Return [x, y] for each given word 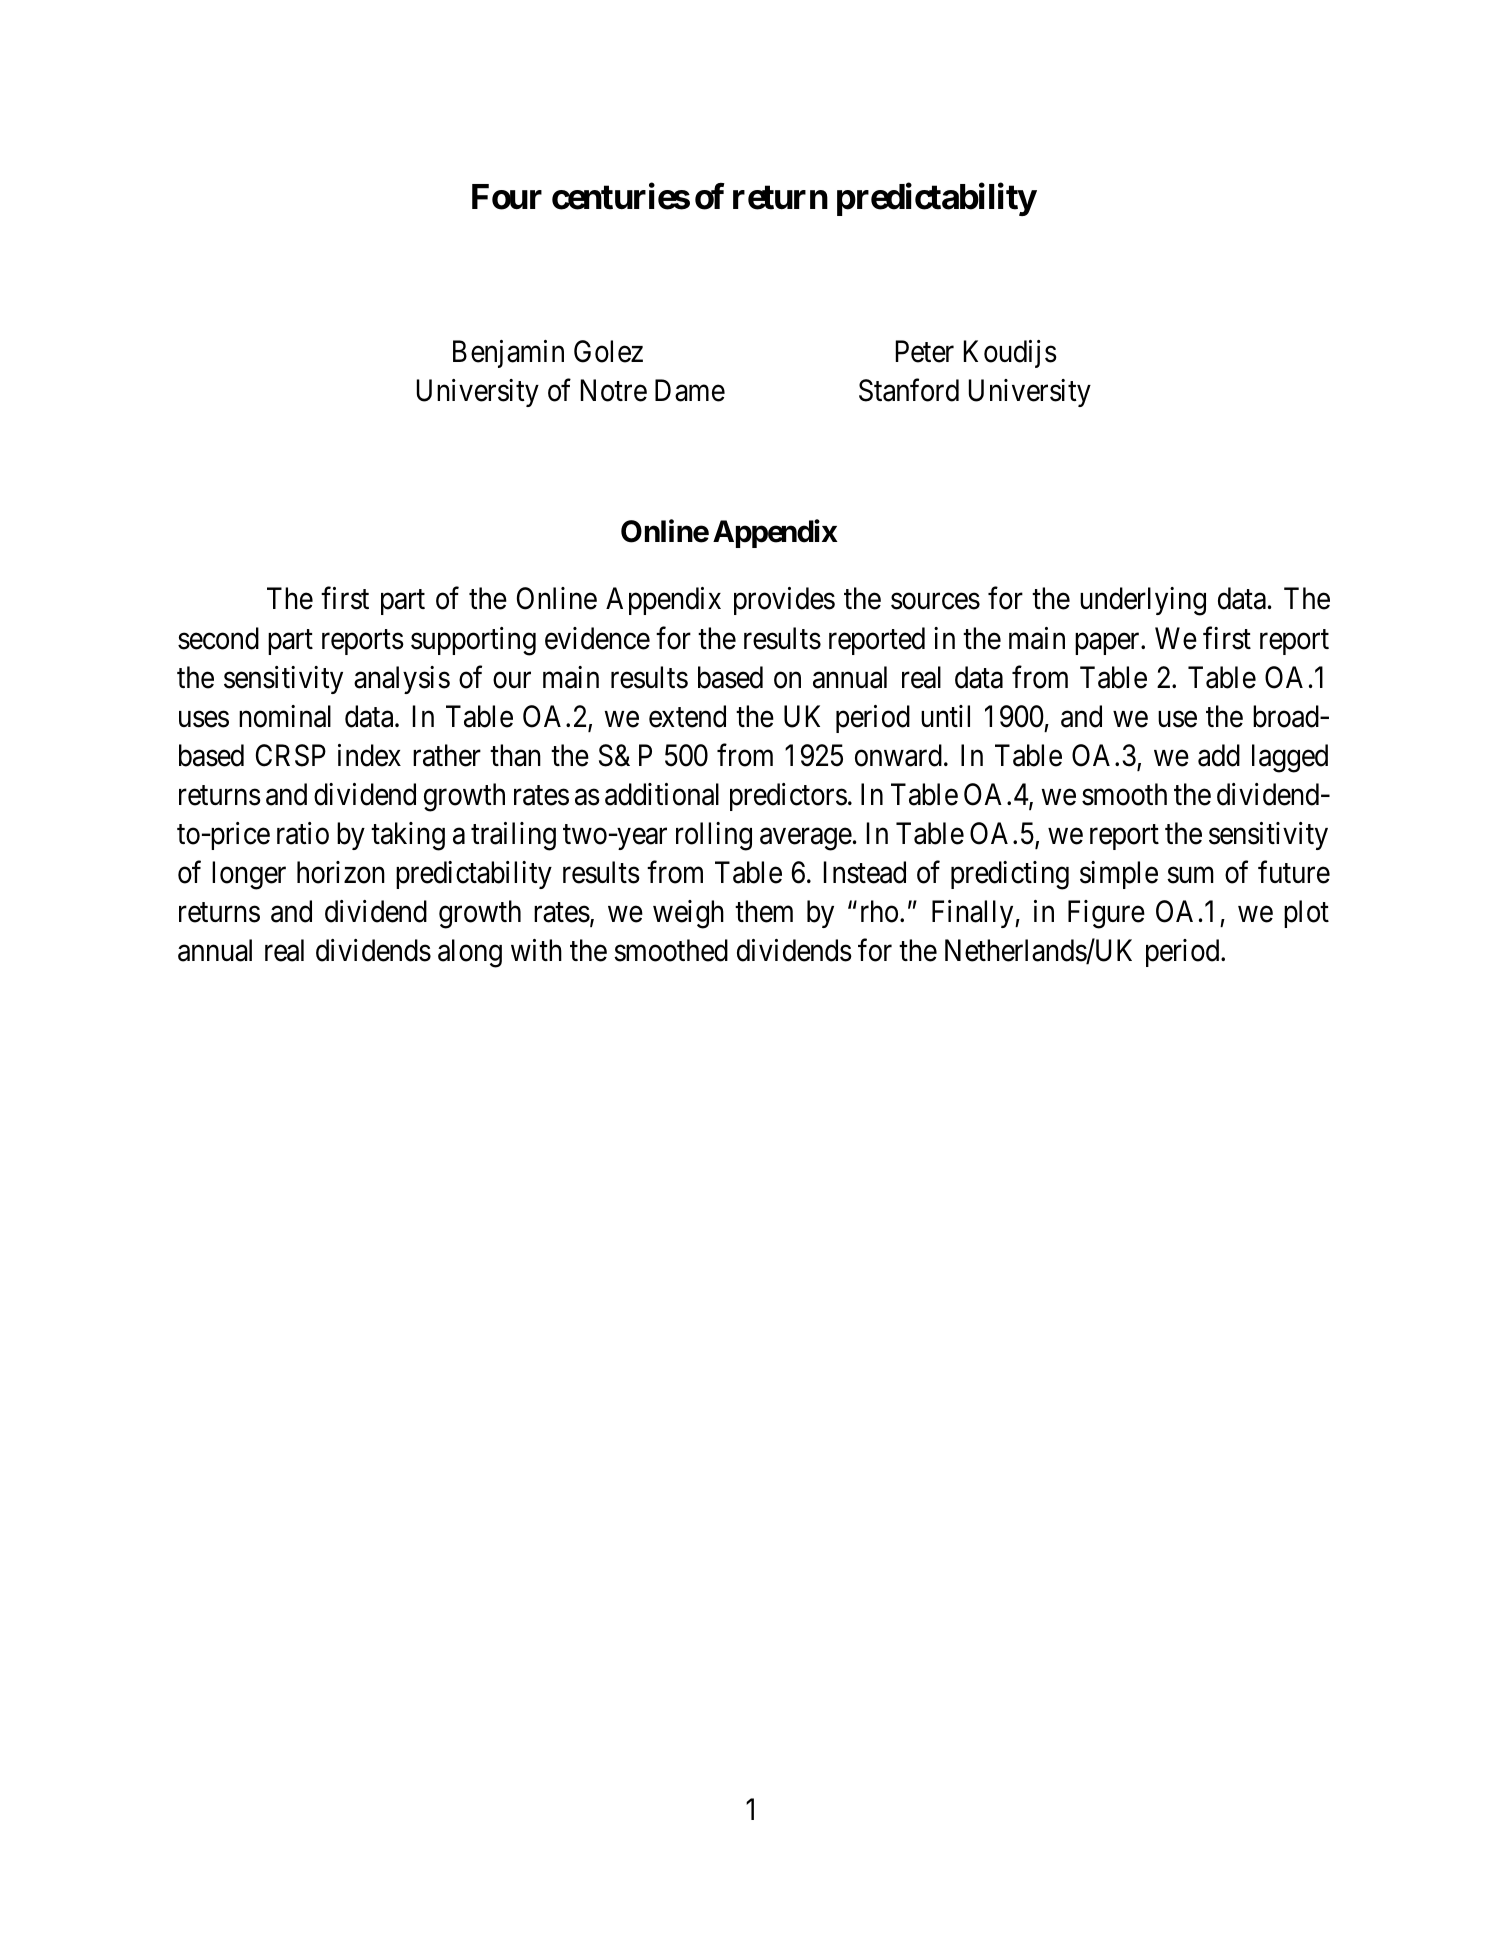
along [470, 953]
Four [507, 197]
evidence [597, 638]
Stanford [909, 390]
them [764, 911]
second [218, 638]
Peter [925, 351]
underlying [1143, 601]
